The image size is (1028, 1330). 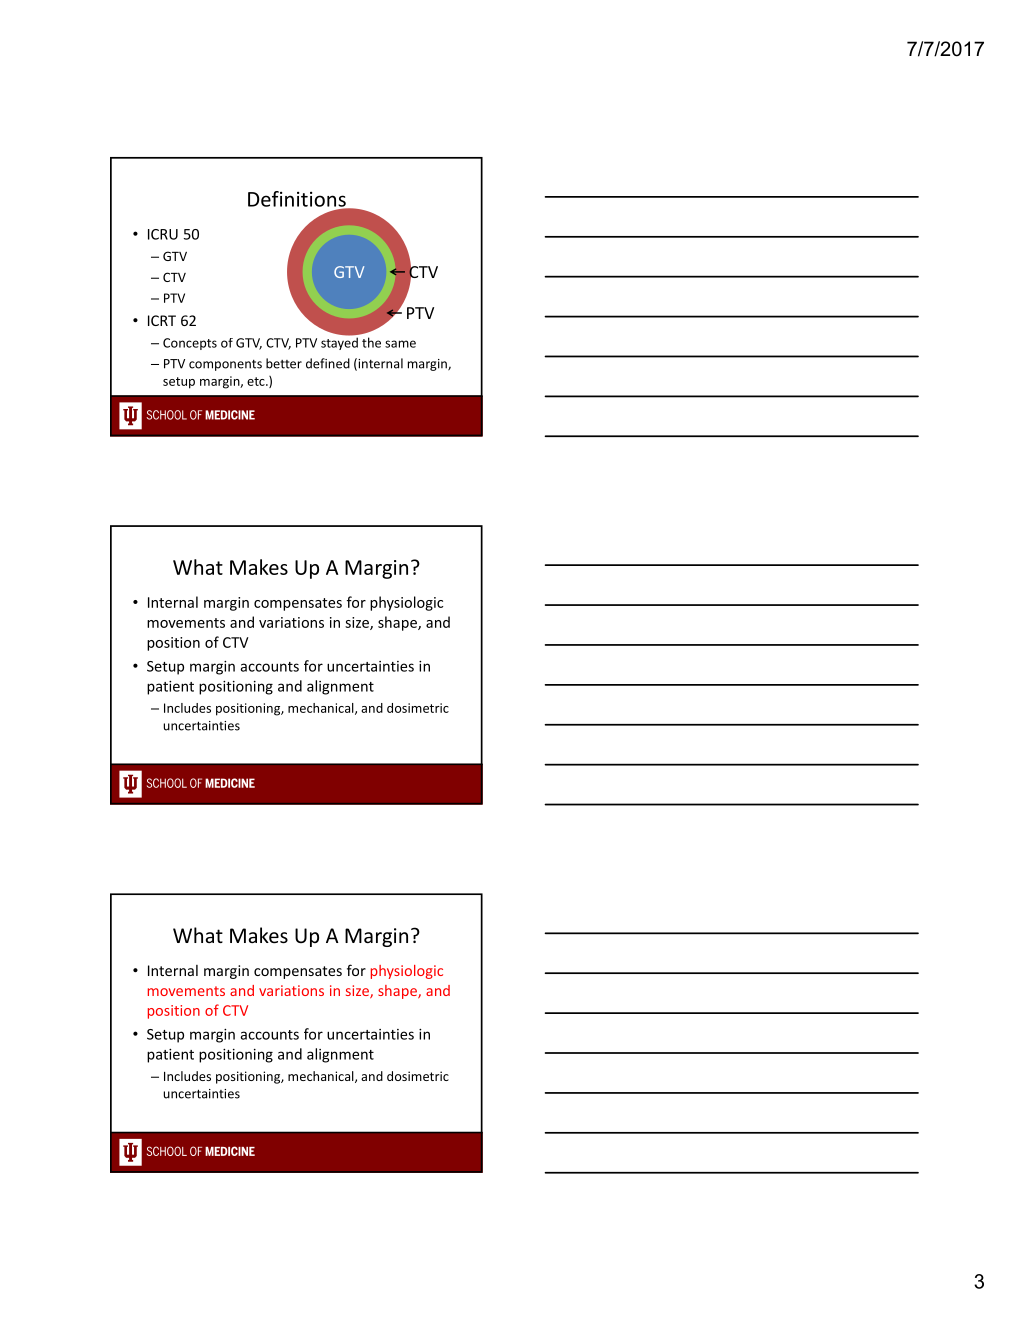 What do you see at coordinates (298, 200) in the screenshot?
I see `Definitions` at bounding box center [298, 200].
